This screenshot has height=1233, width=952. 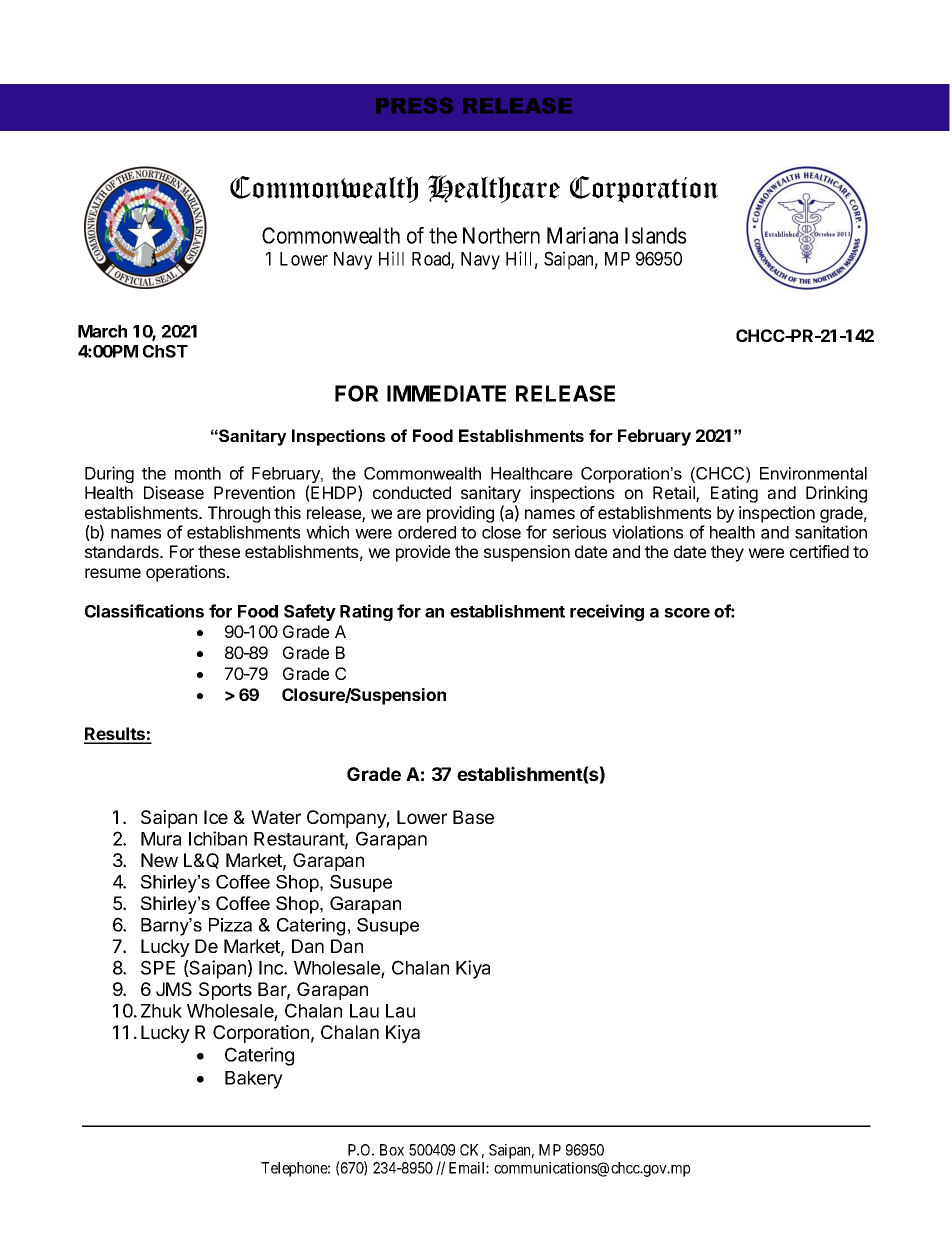 I want to click on Northern, so click(x=501, y=235).
